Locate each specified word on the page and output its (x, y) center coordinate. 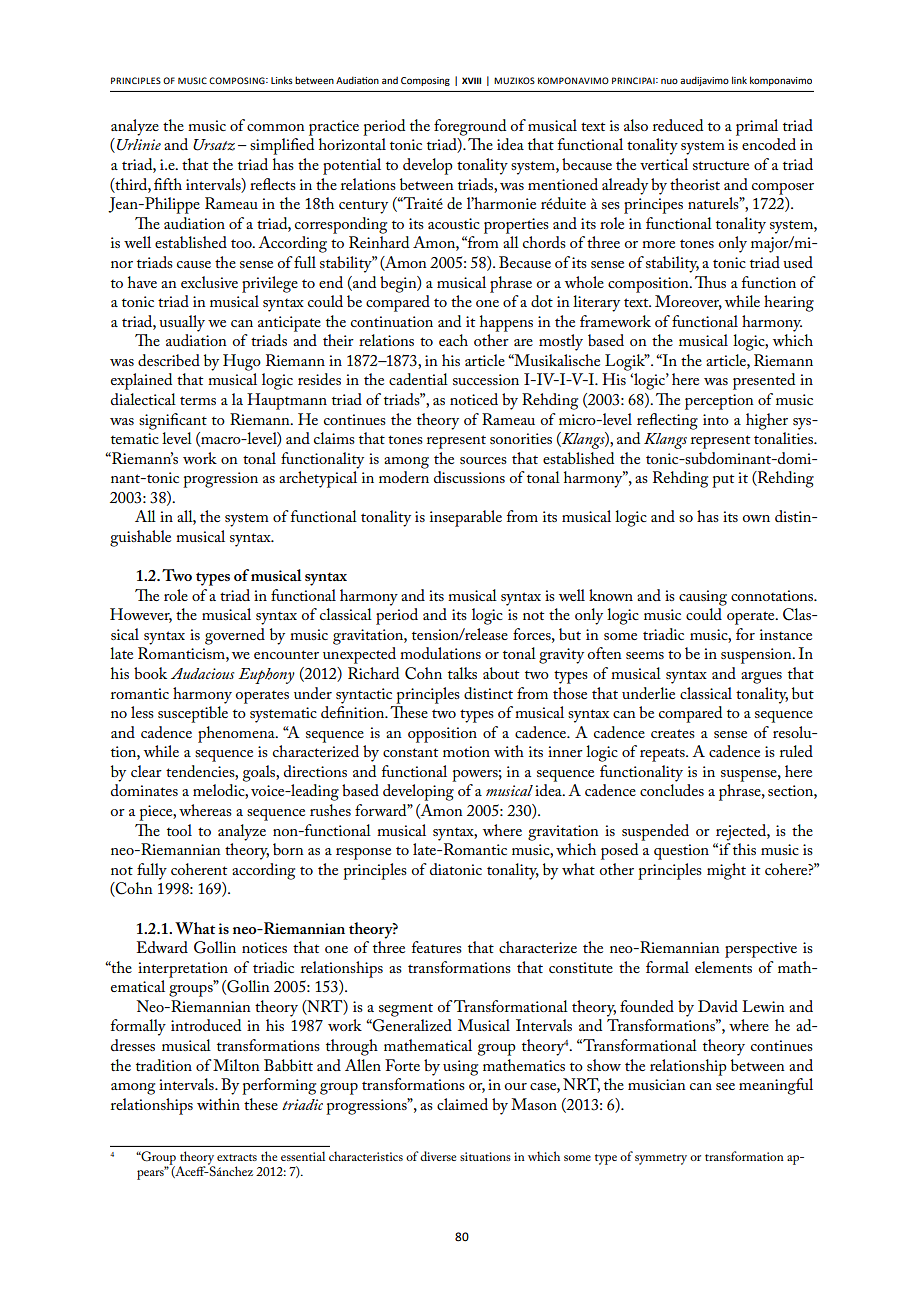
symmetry (661, 1159)
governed (235, 636)
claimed (462, 1104)
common (276, 127)
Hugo (242, 362)
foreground (470, 127)
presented (764, 381)
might (726, 871)
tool (179, 830)
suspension (757, 656)
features (437, 947)
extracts (237, 1157)
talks (462, 673)
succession (486, 379)
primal (757, 127)
